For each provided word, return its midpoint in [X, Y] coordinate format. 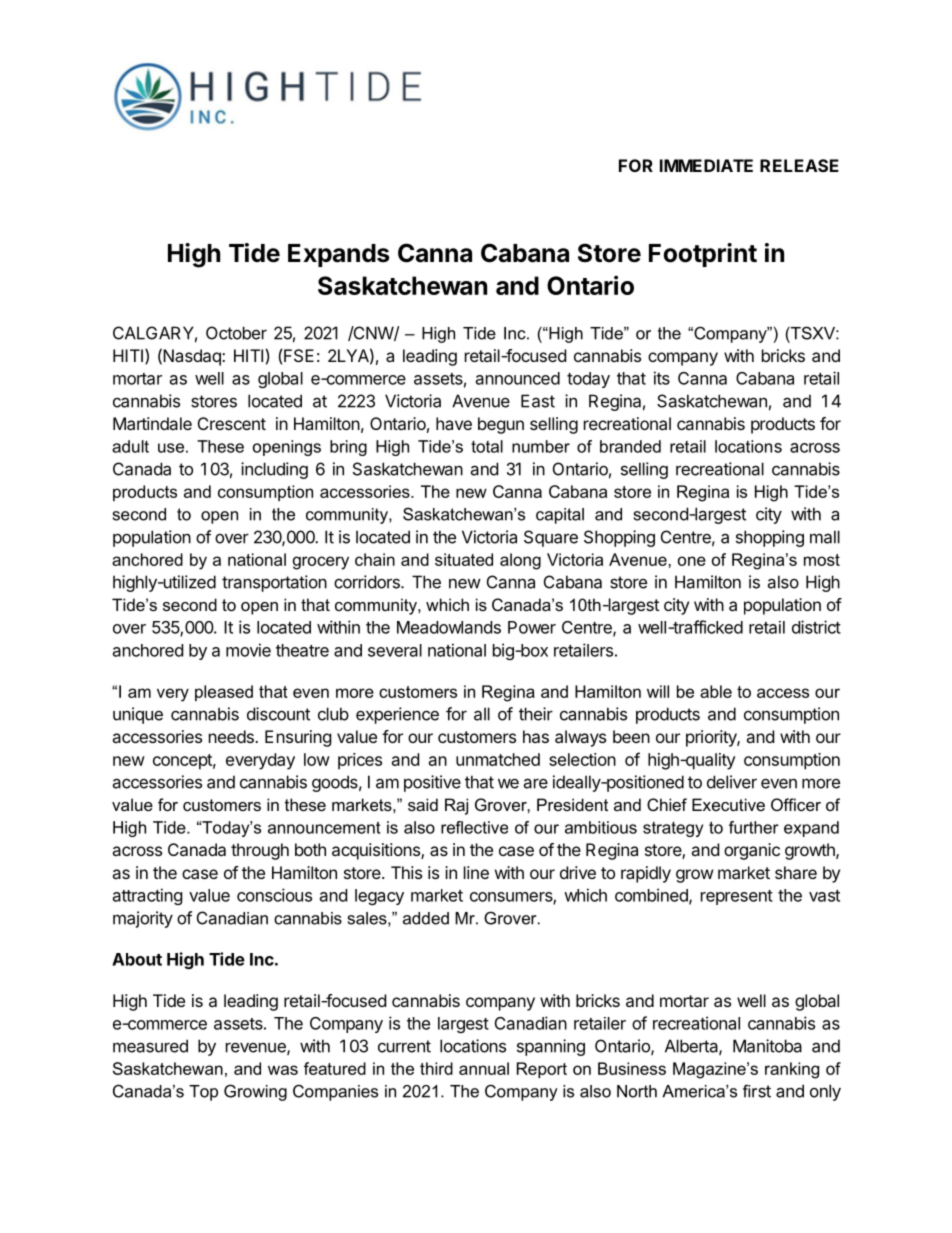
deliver [732, 782]
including [274, 470]
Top [203, 1093]
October [236, 333]
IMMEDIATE [706, 165]
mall [825, 537]
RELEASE [799, 165]
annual [484, 1068]
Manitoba [767, 1046]
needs [232, 736]
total [487, 446]
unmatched [498, 759]
